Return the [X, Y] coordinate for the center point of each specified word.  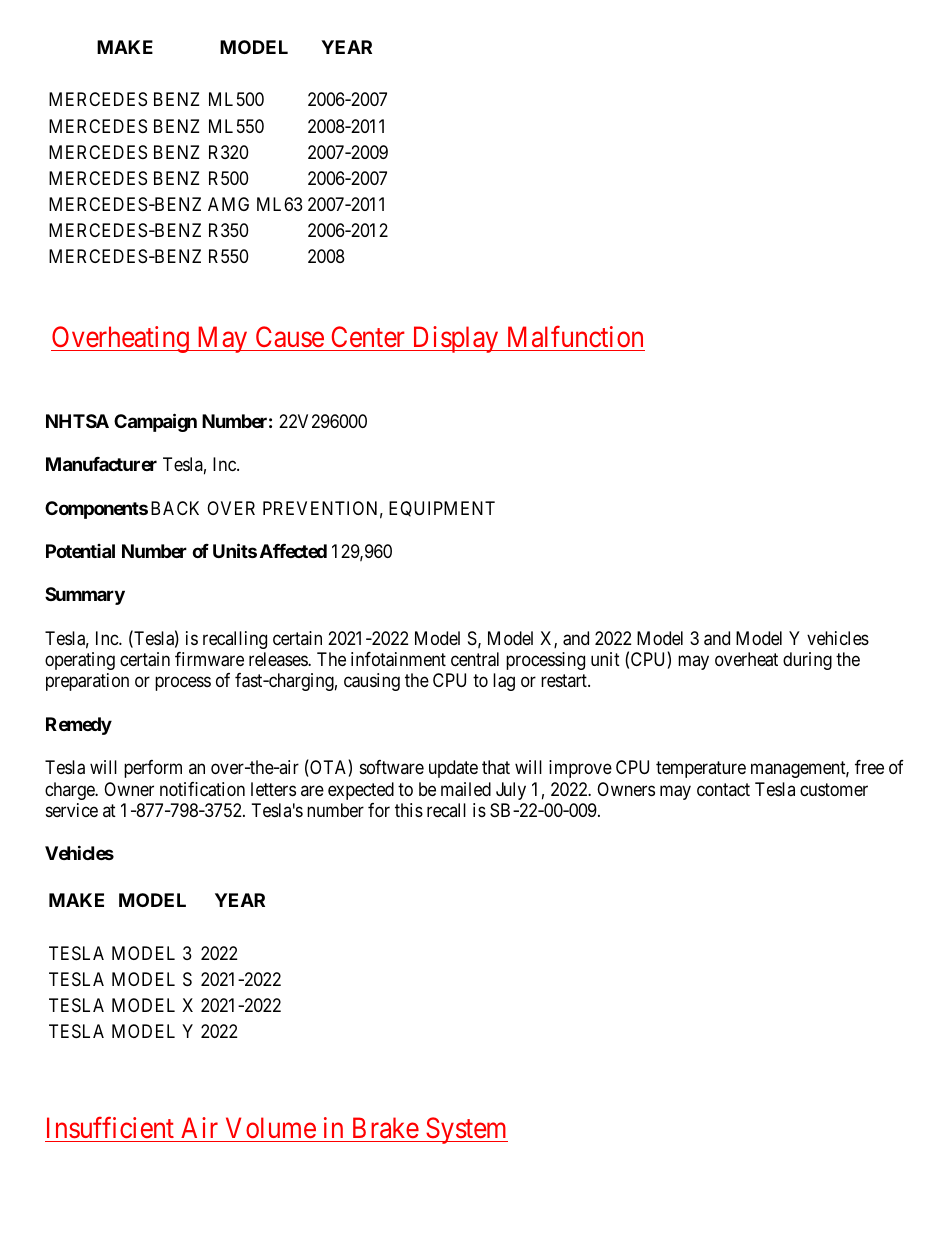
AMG [228, 204]
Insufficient [110, 1127]
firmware [209, 659]
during [807, 661]
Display [455, 339]
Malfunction [575, 337]
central [475, 659]
